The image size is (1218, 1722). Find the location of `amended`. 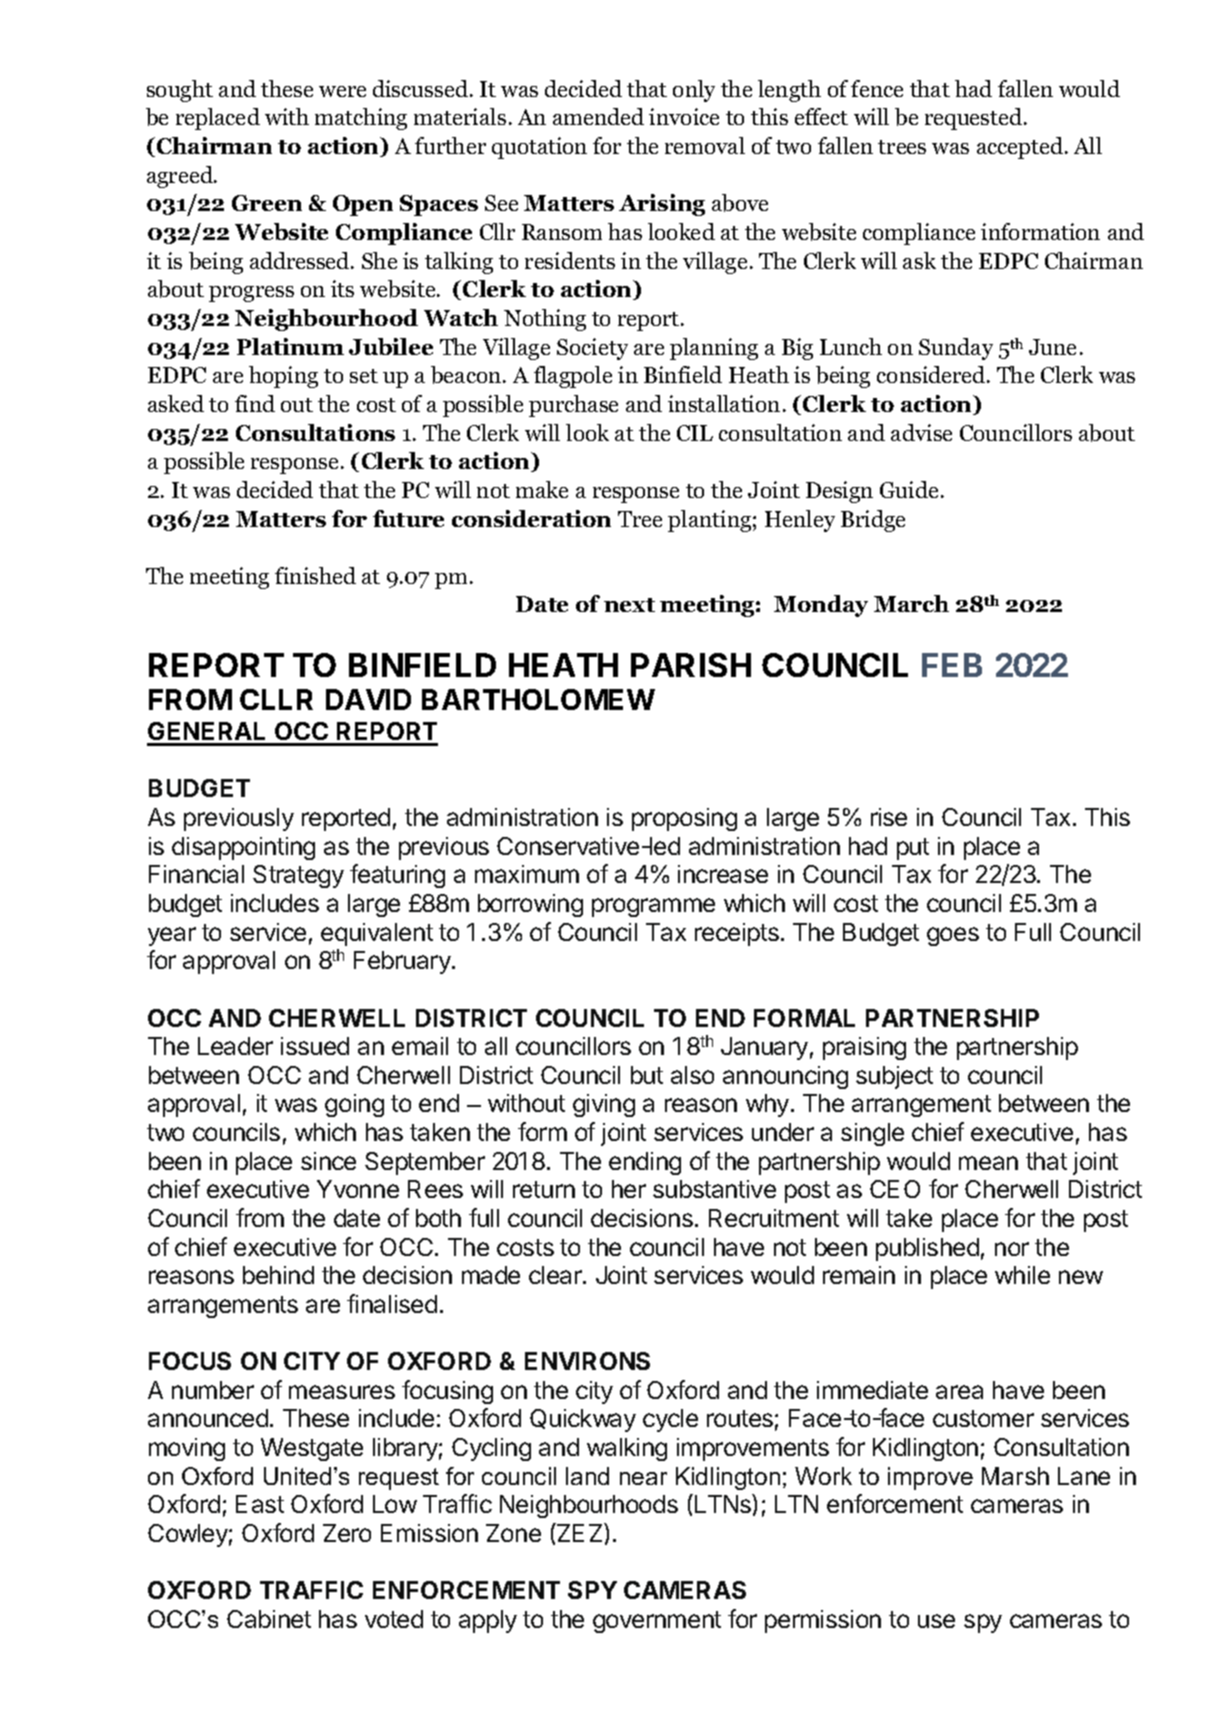

amended is located at coordinates (598, 116).
